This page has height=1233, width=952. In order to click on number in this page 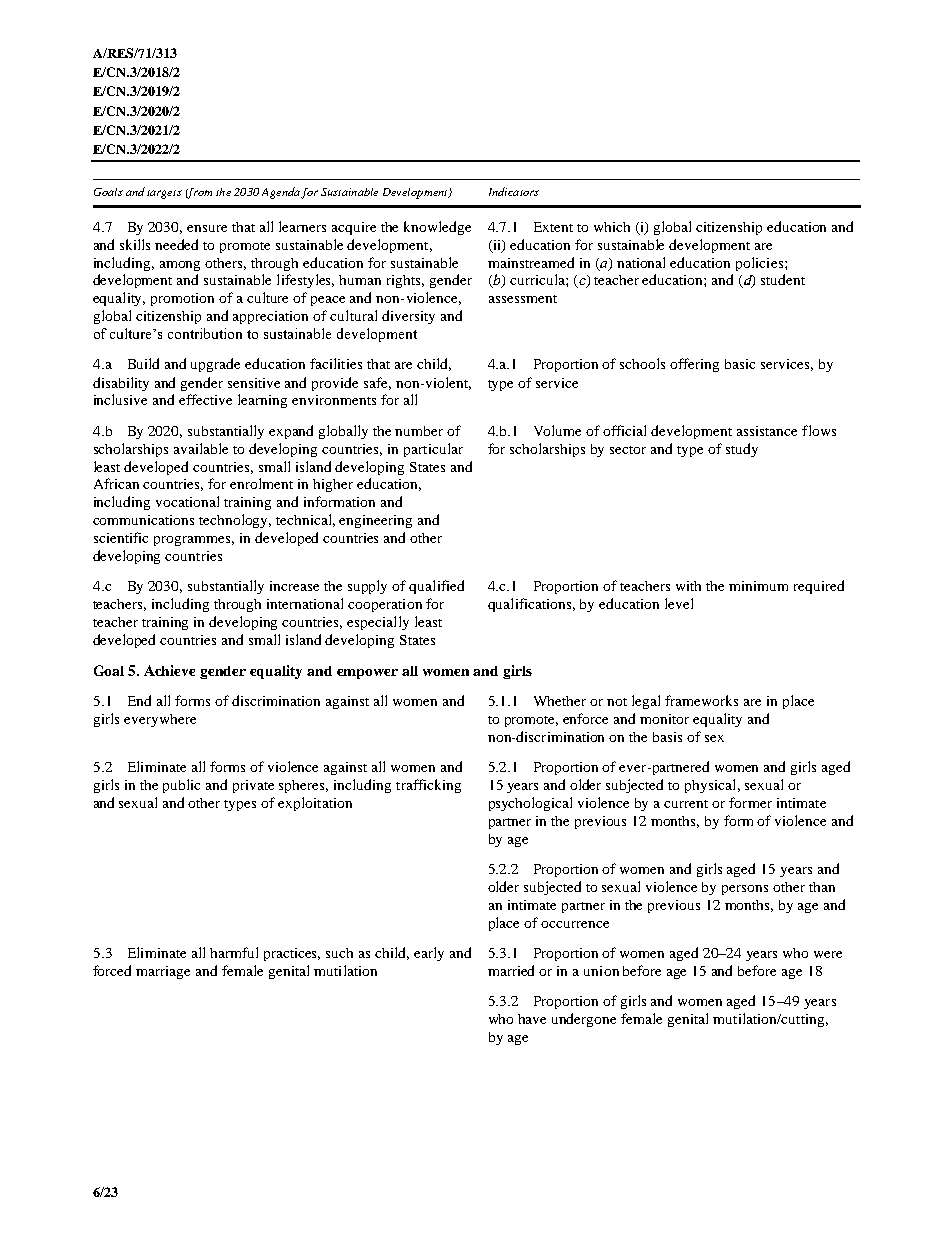, I will do `click(419, 431)`.
